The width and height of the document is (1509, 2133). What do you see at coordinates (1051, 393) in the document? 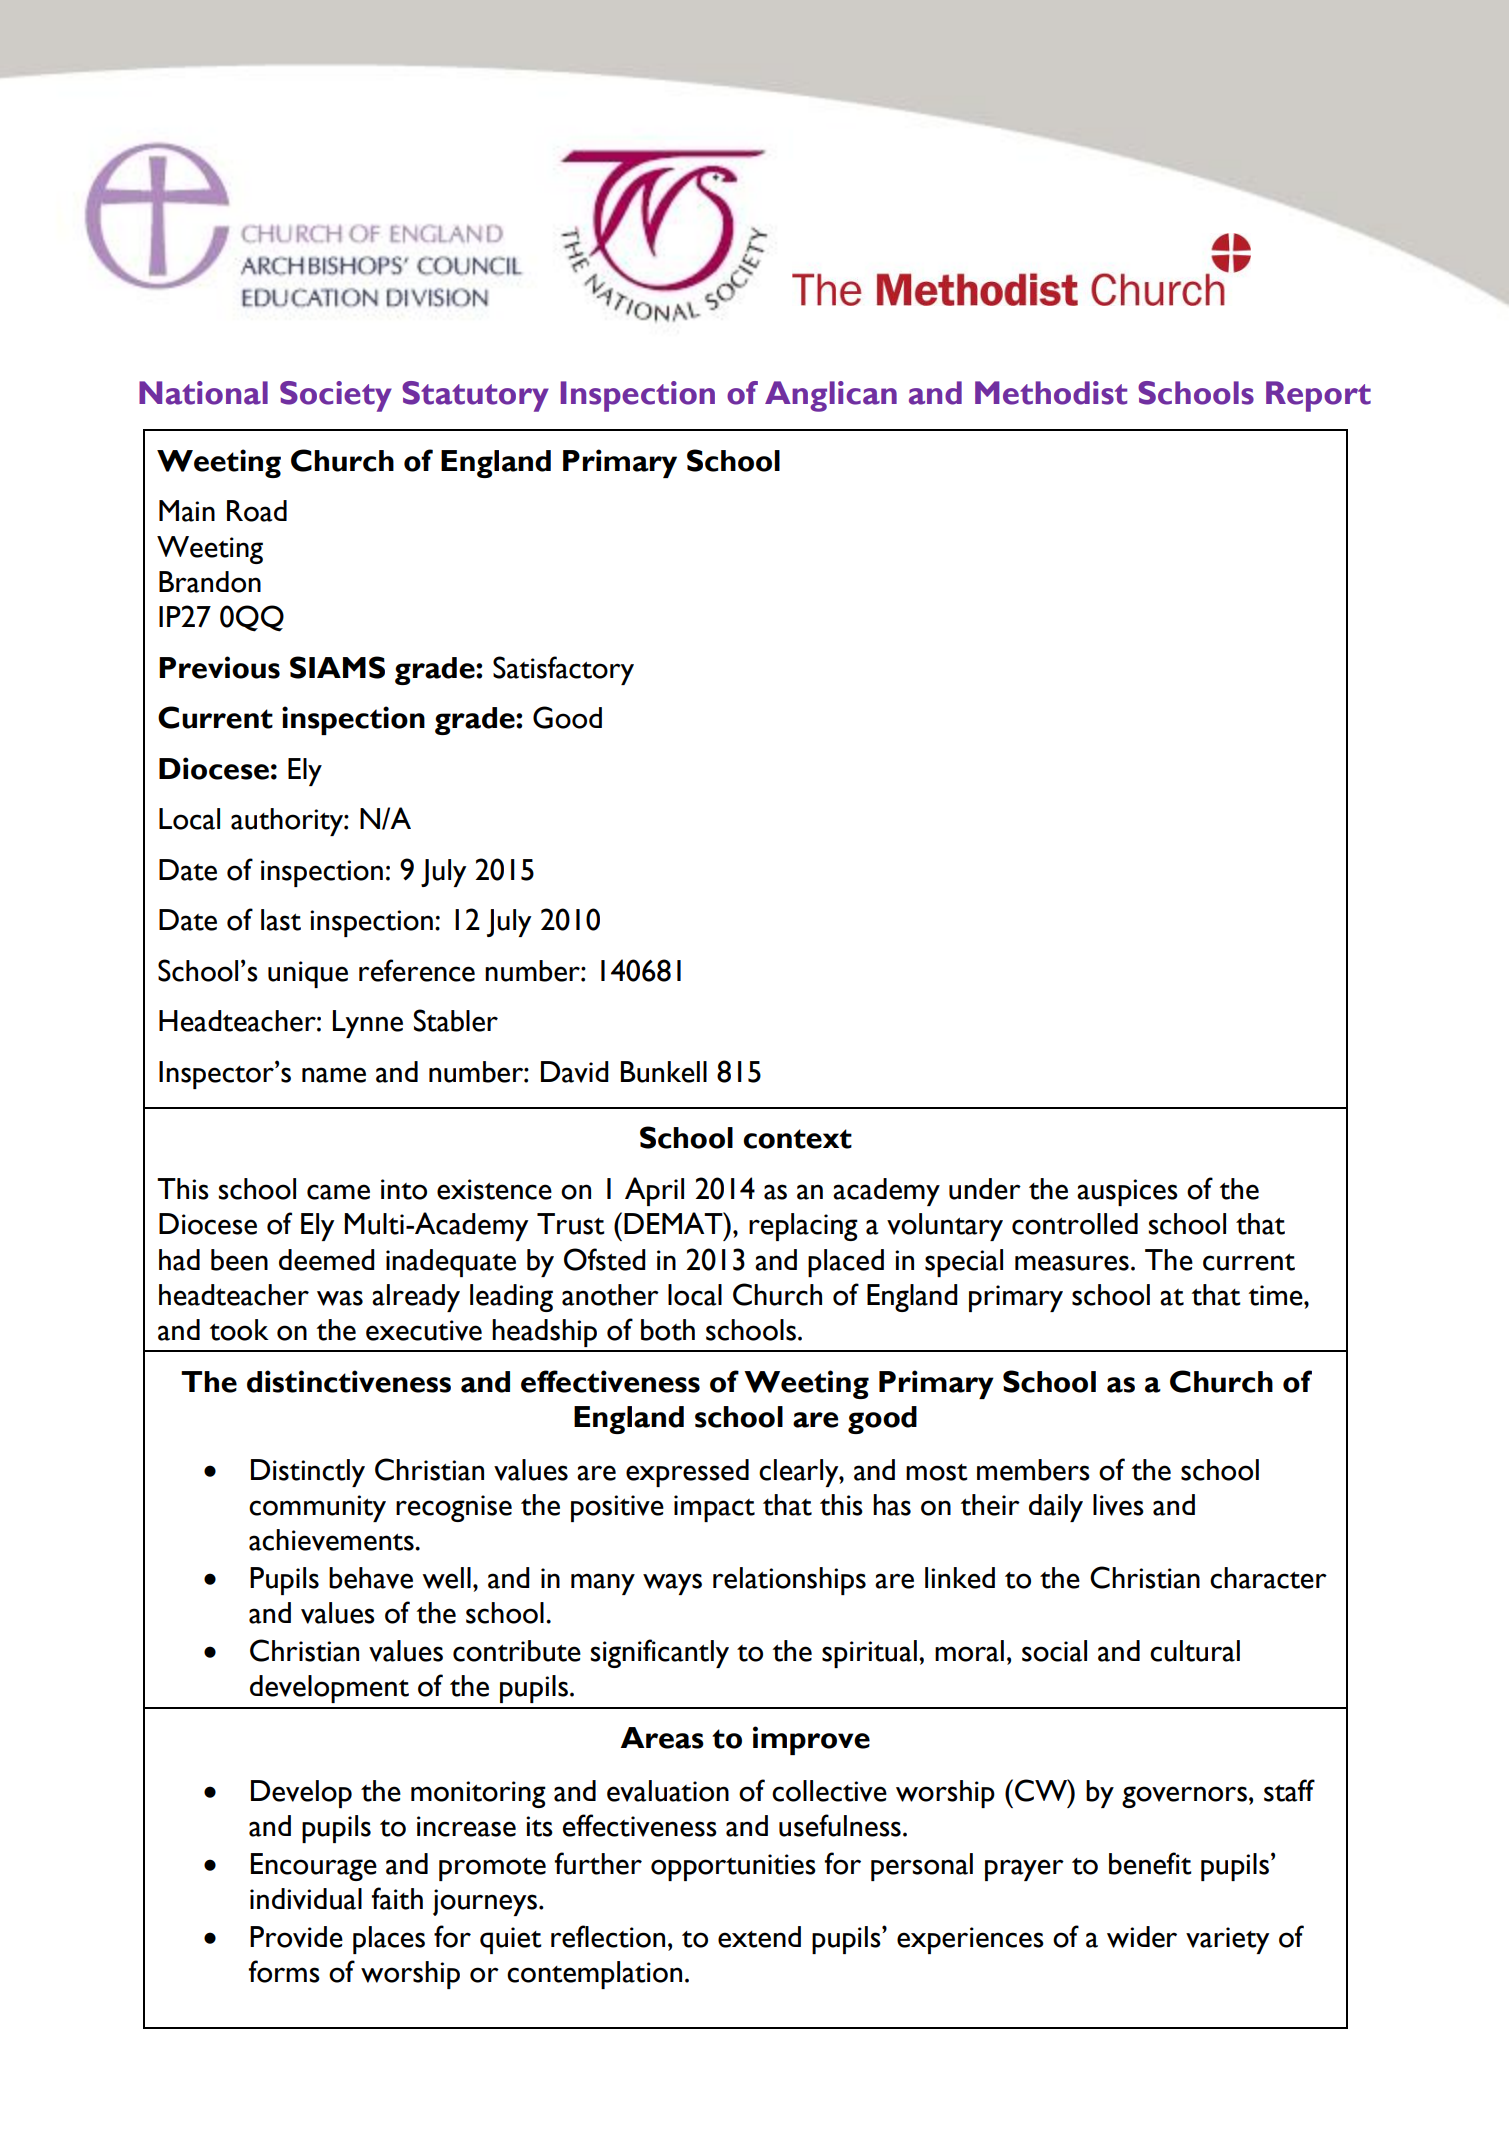
I see `Methodist` at bounding box center [1051, 393].
